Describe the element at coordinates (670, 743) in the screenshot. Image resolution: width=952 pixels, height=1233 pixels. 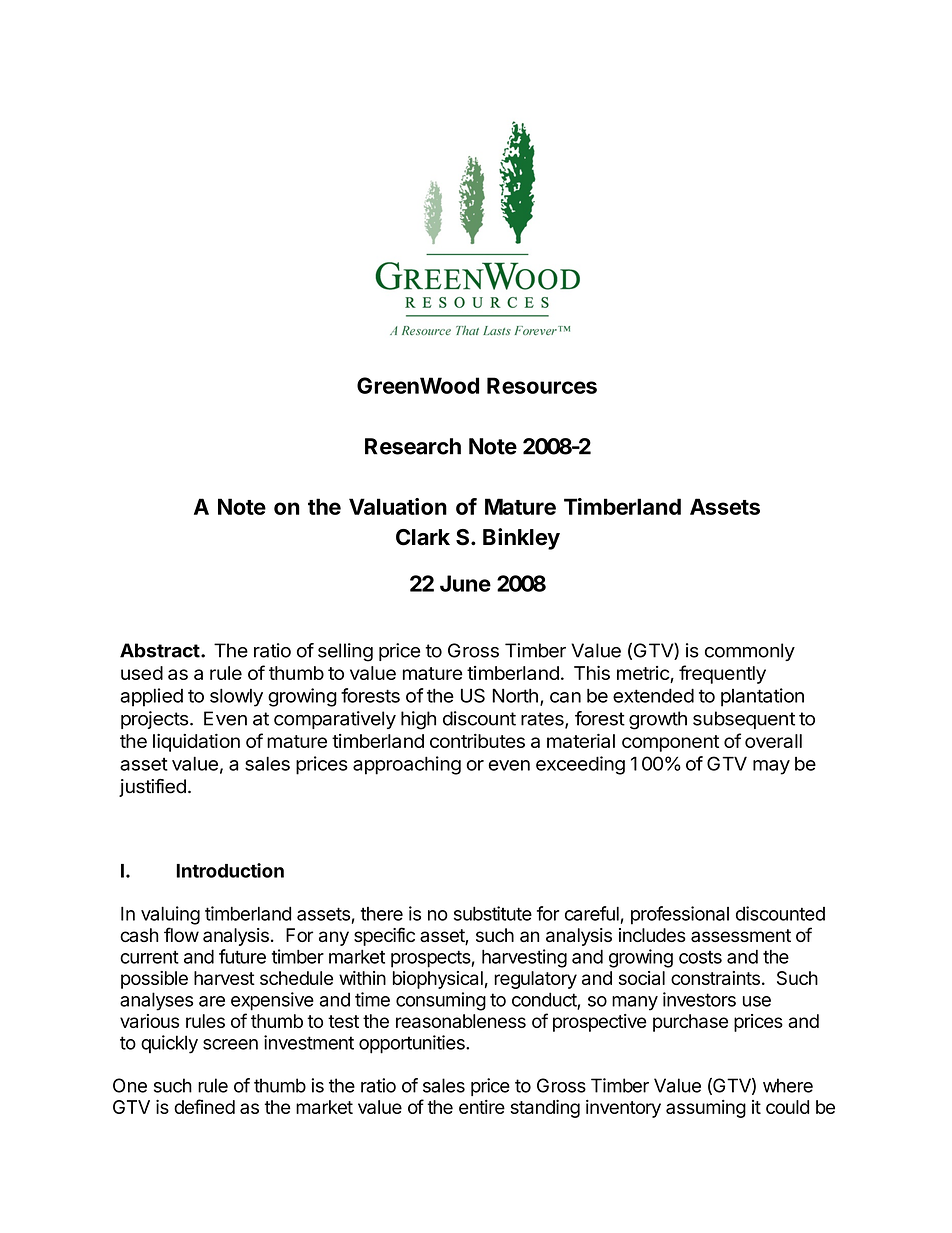
I see `component` at that location.
